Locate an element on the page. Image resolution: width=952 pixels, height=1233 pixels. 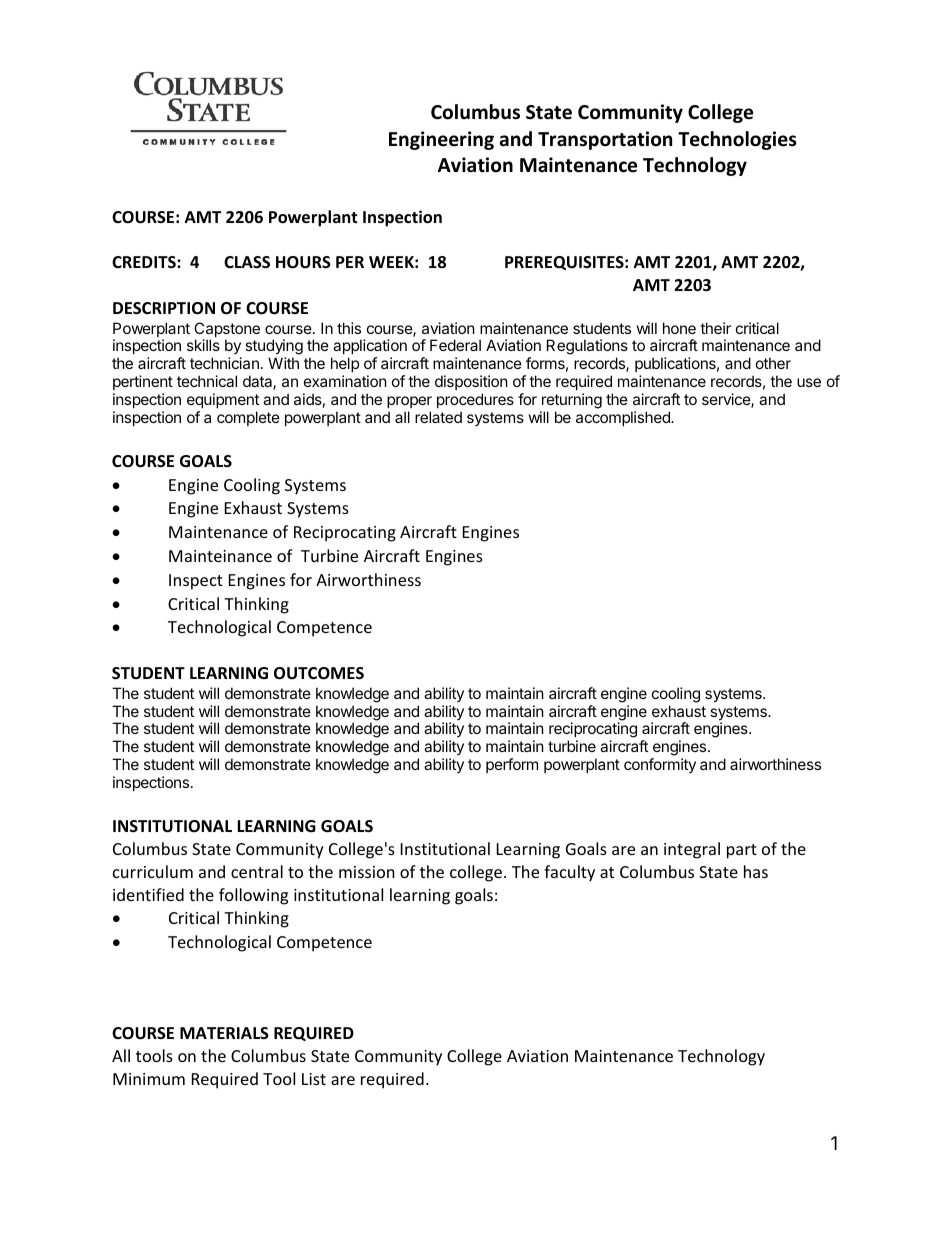
Technologies is located at coordinates (737, 140).
